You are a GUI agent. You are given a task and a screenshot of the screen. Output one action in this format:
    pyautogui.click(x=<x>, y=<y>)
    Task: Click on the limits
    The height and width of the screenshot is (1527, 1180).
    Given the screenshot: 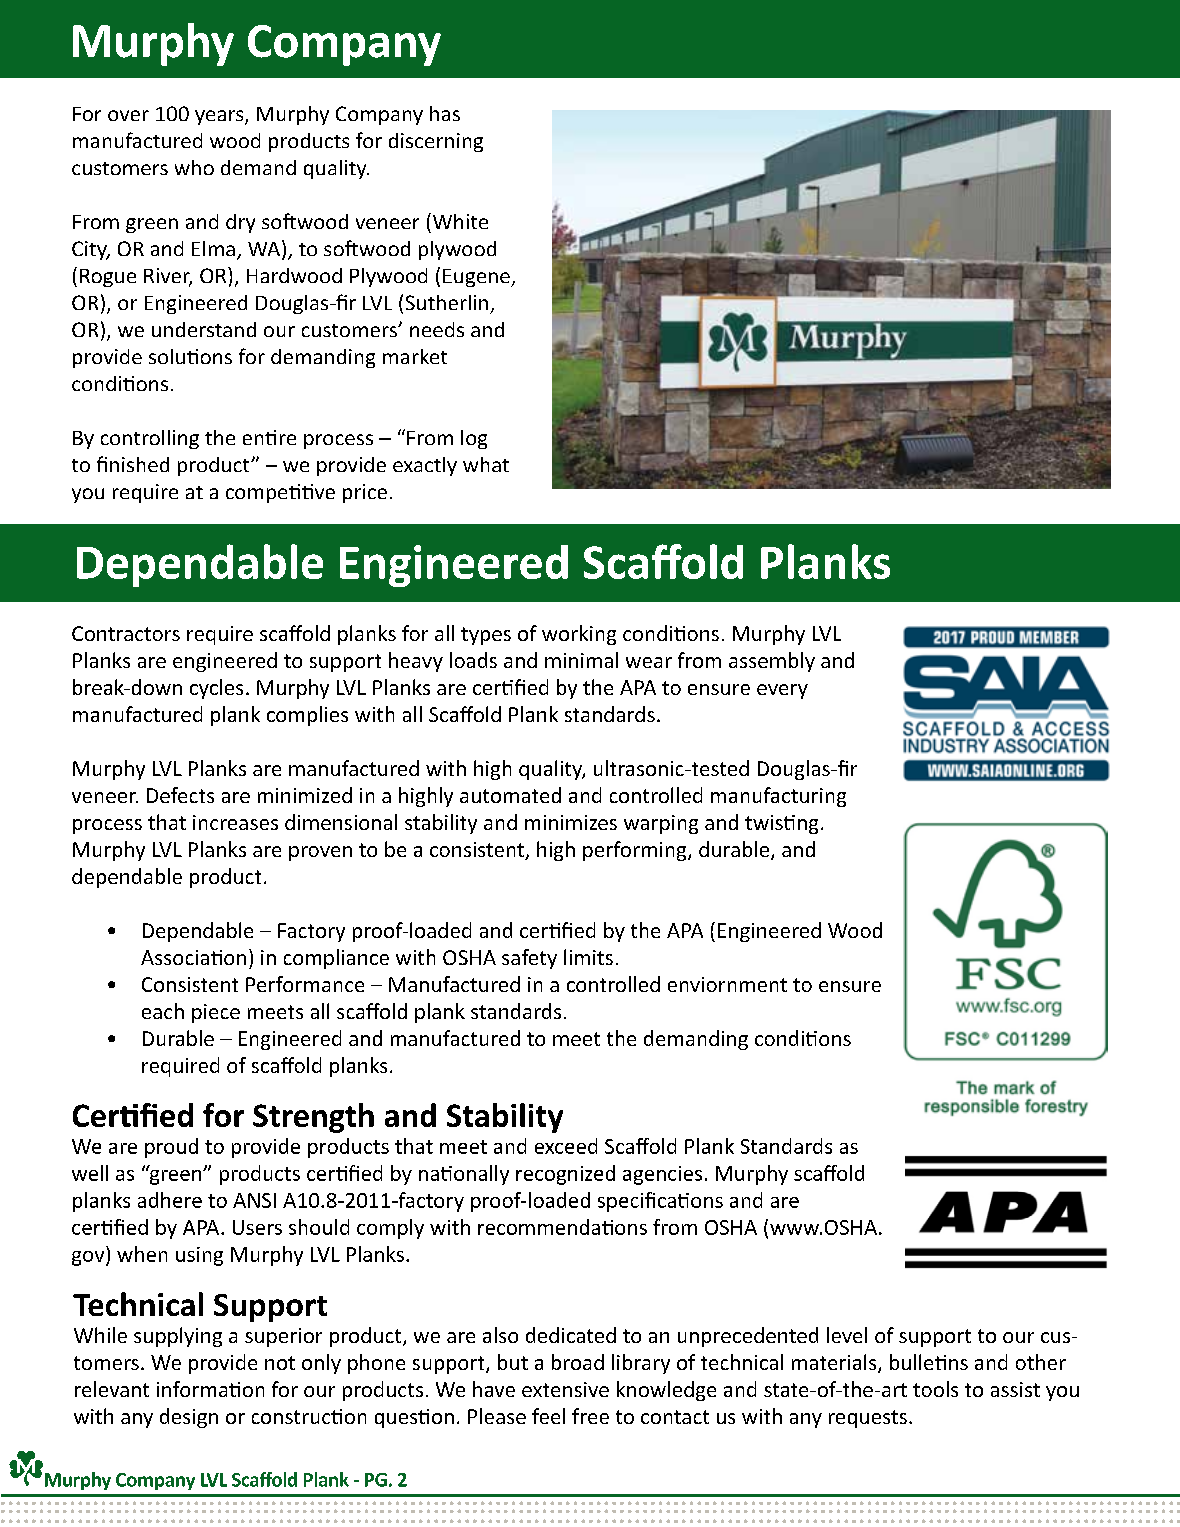 What is the action you would take?
    pyautogui.click(x=588, y=957)
